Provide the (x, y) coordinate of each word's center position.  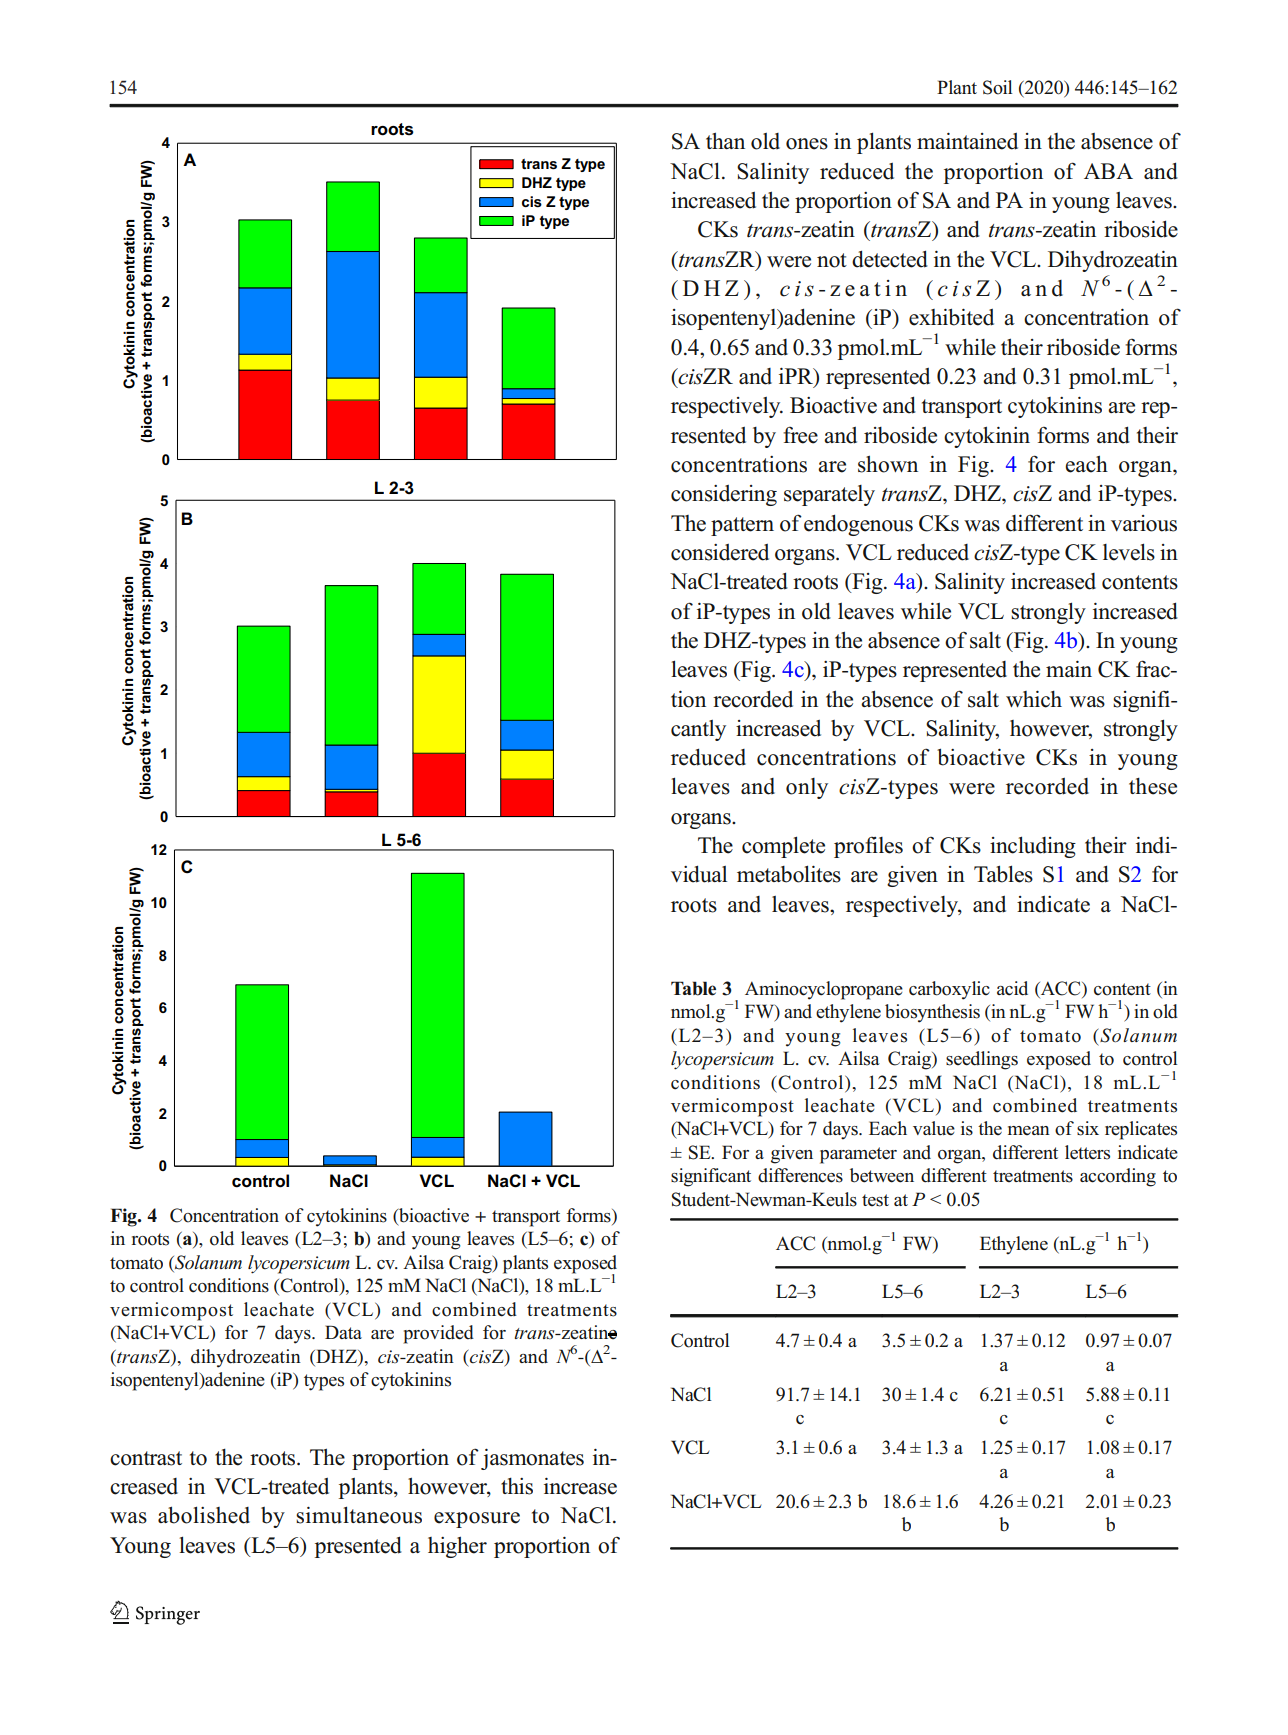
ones (807, 144)
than (725, 140)
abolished (204, 1515)
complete (783, 847)
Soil (997, 87)
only (807, 788)
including (1033, 847)
